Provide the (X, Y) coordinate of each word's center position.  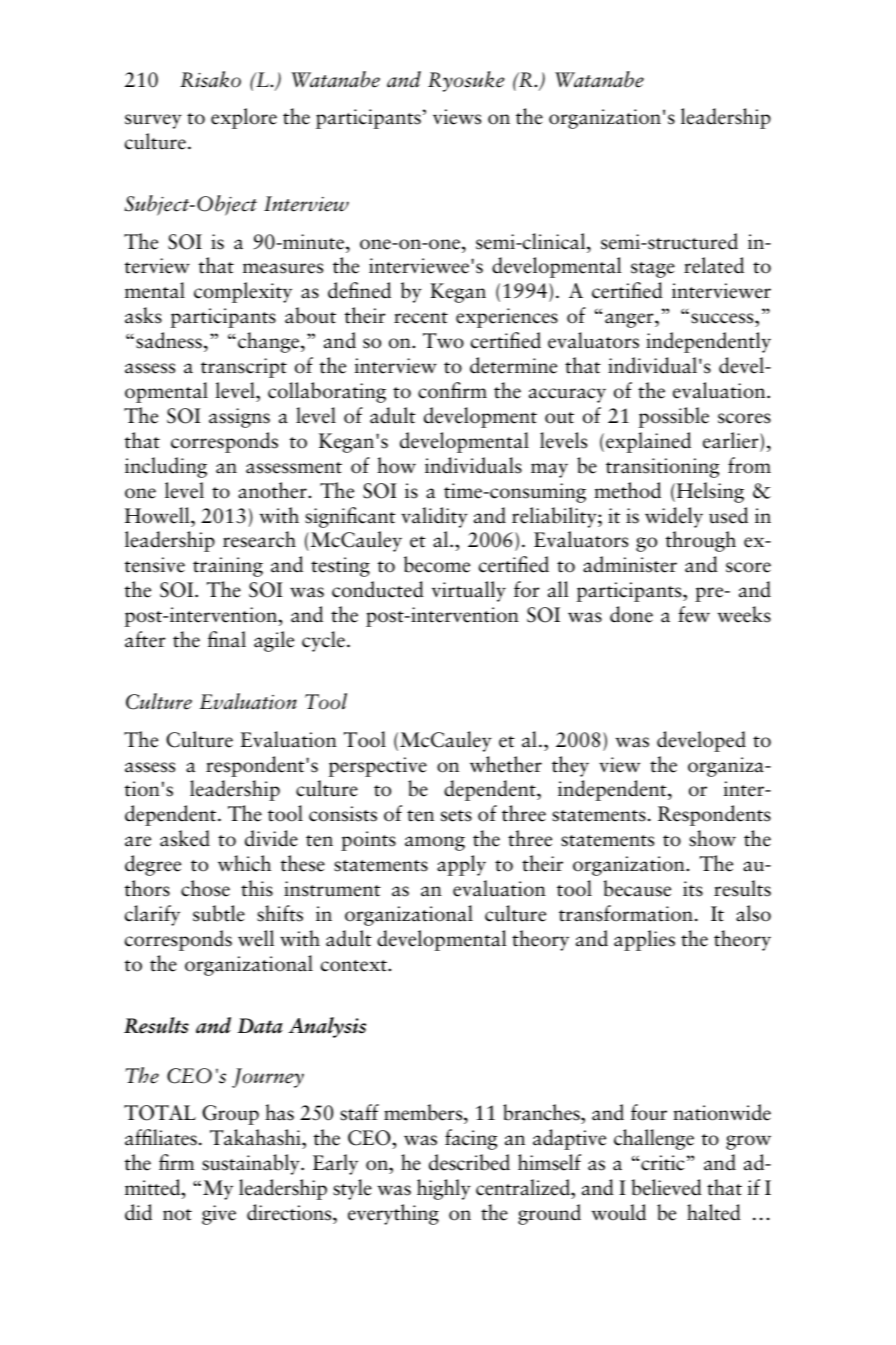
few (694, 614)
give (219, 1215)
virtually (469, 591)
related (714, 265)
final (227, 639)
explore (244, 118)
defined (359, 290)
